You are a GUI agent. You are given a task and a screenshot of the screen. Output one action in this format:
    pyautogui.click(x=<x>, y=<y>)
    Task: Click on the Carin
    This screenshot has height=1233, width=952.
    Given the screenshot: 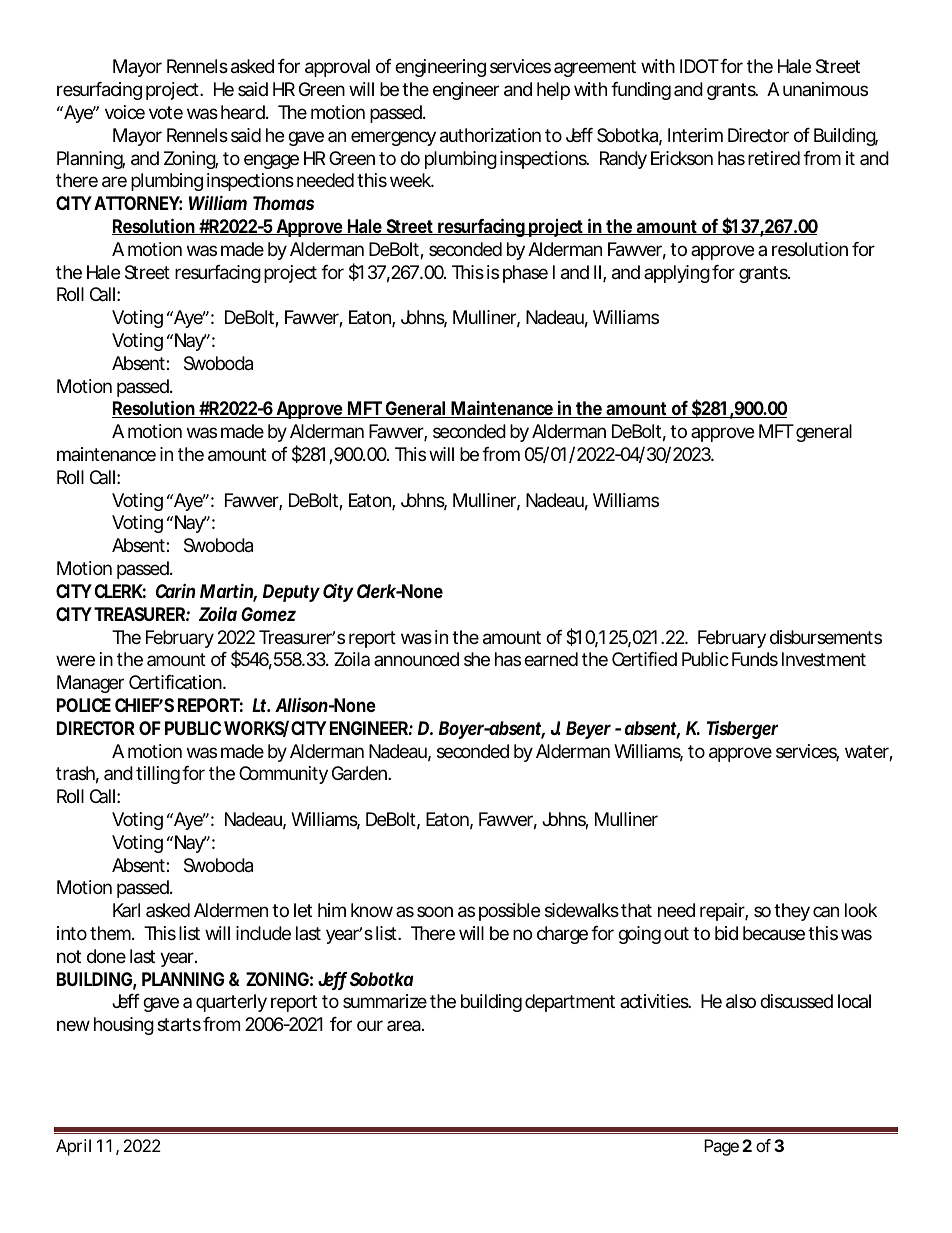 What is the action you would take?
    pyautogui.click(x=175, y=591)
